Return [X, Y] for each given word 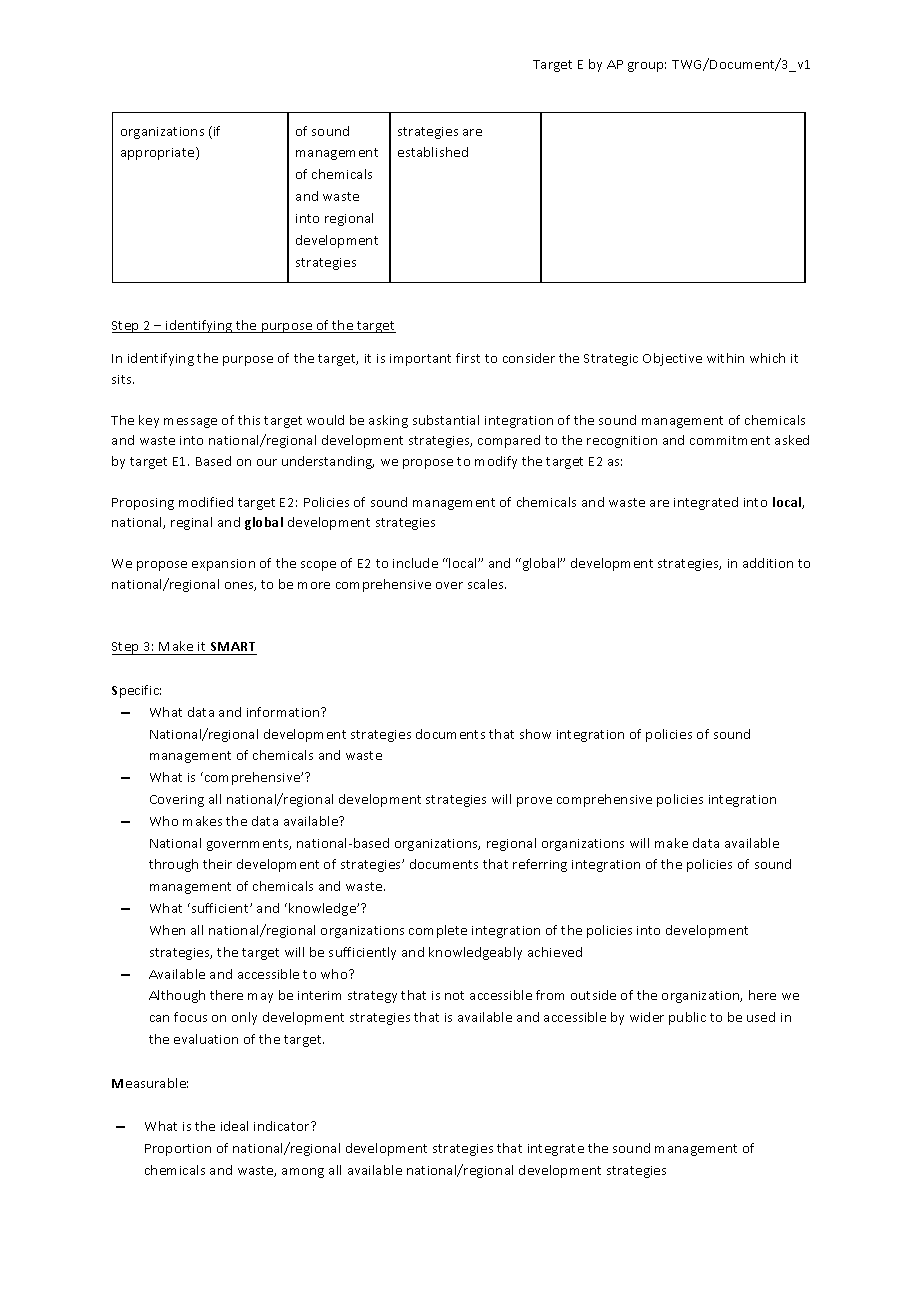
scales [487, 584]
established [433, 152]
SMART [233, 646]
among [303, 1173]
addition [768, 563]
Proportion [178, 1150]
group [647, 67]
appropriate [159, 153]
